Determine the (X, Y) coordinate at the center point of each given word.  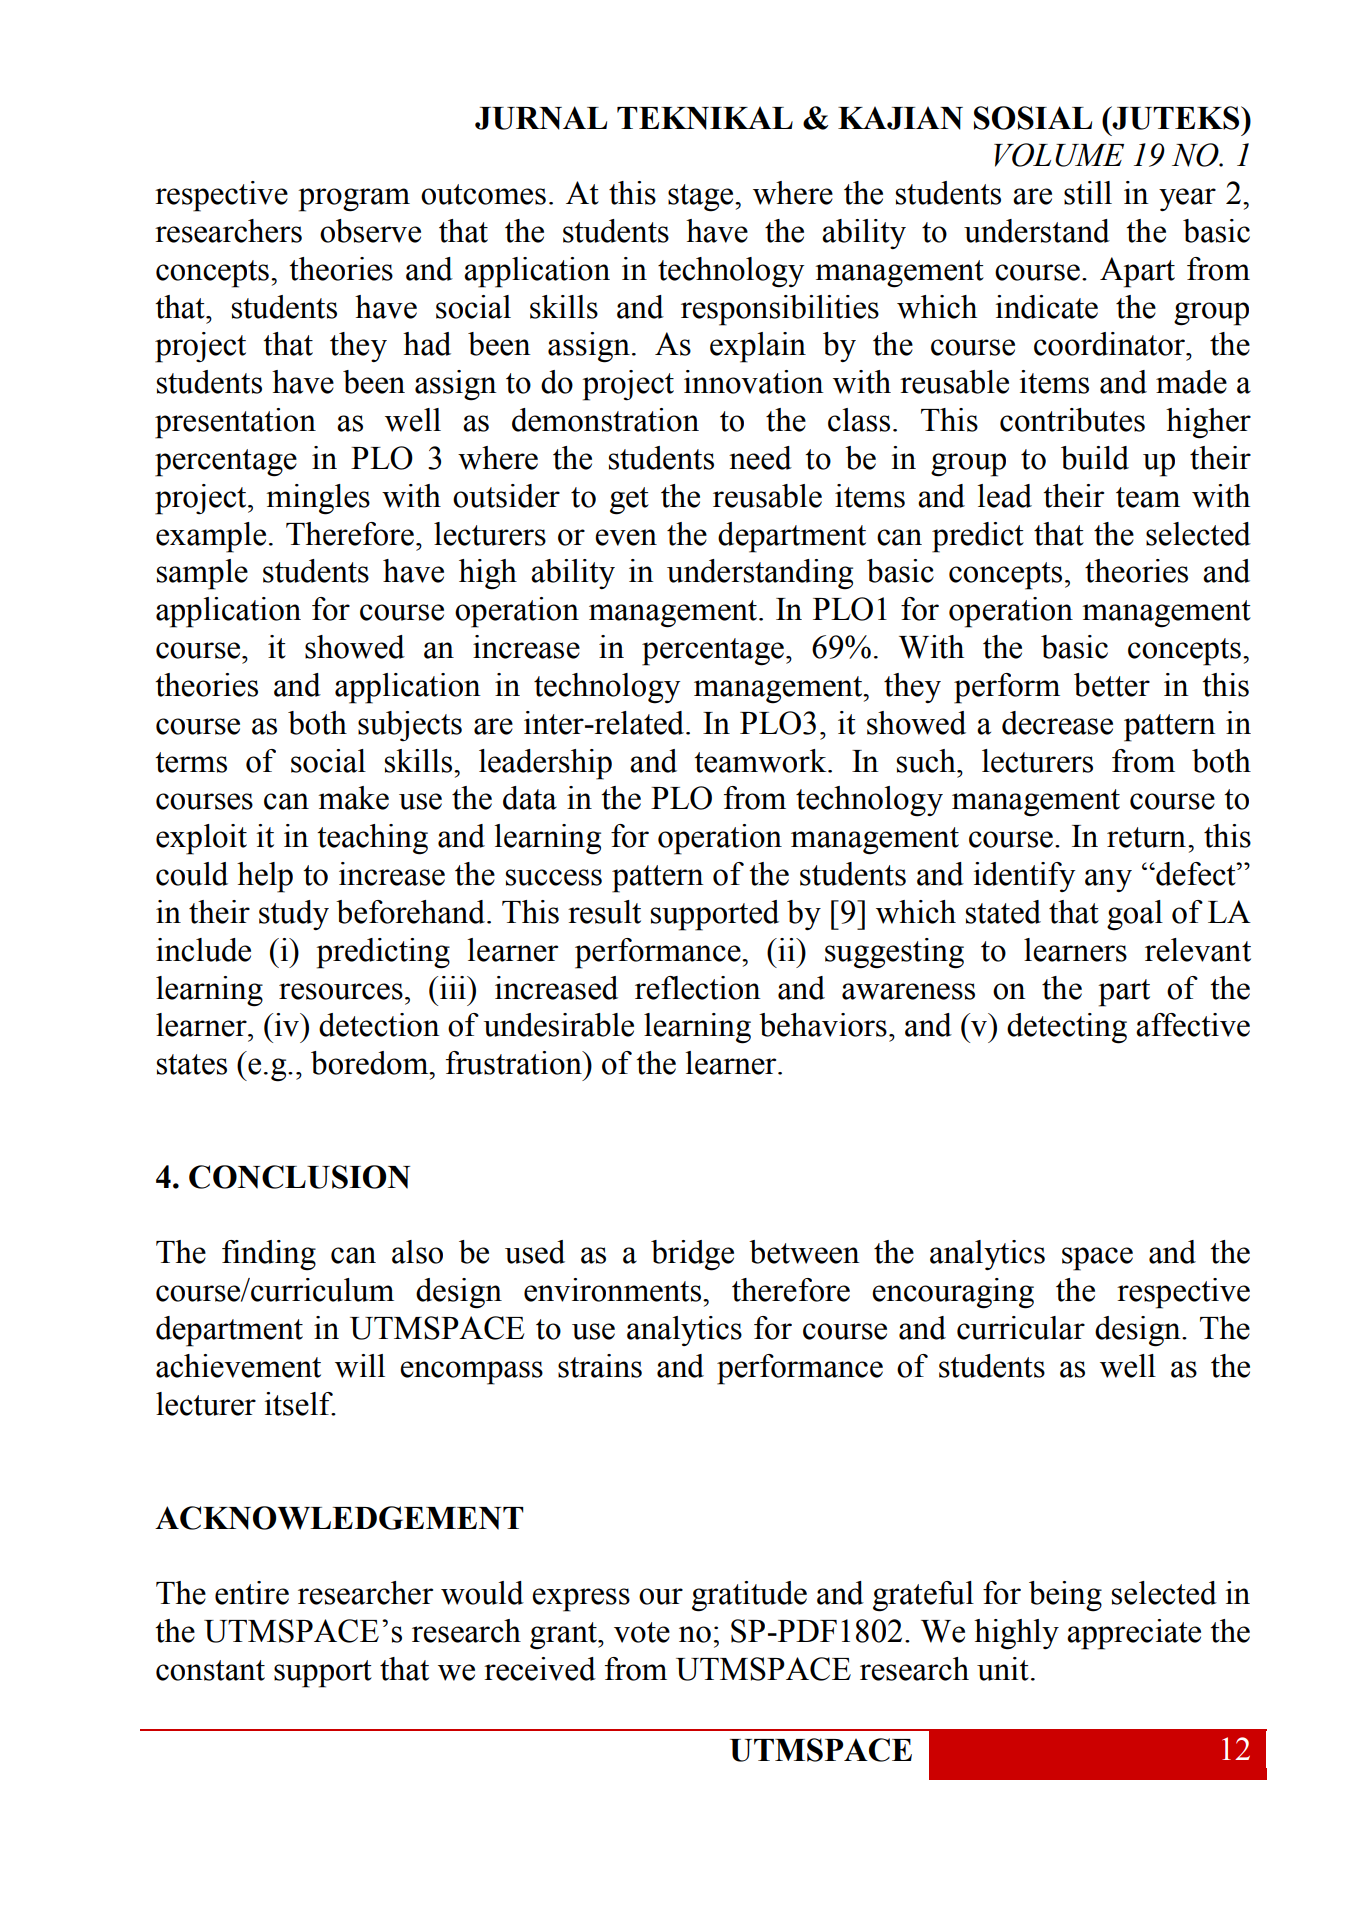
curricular (1021, 1328)
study (294, 915)
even (626, 537)
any (1108, 880)
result (604, 912)
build (1095, 458)
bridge (692, 1255)
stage (702, 198)
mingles (318, 499)
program (354, 200)
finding (269, 1255)
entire (252, 1593)
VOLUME (1059, 155)
